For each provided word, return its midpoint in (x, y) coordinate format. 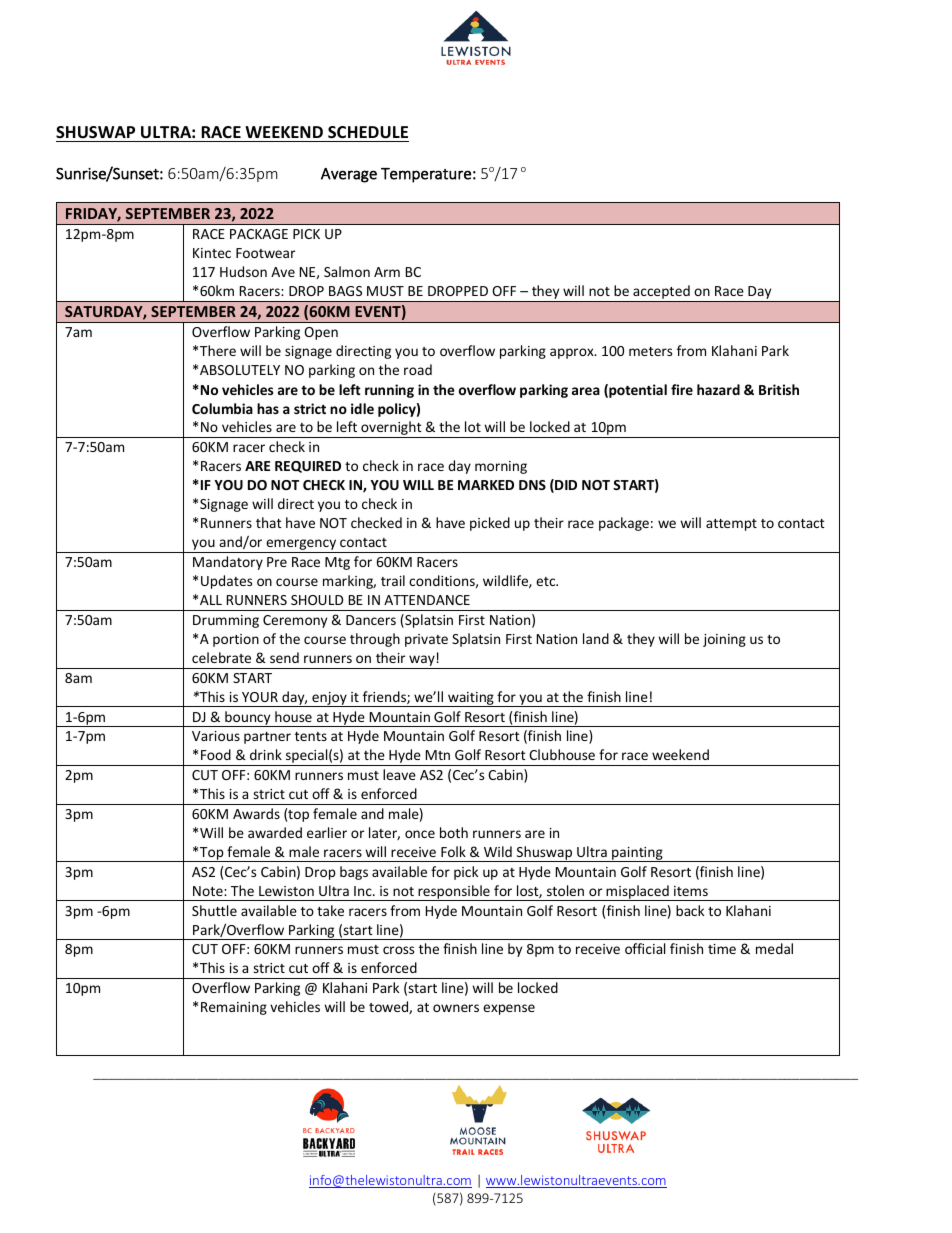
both (454, 832)
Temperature (426, 175)
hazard (718, 389)
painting (637, 854)
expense (509, 1009)
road (418, 369)
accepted (661, 293)
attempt (731, 525)
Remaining (234, 1008)
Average (349, 175)
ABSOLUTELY (240, 370)
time (722, 949)
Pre (277, 562)
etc (547, 581)
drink (266, 754)
